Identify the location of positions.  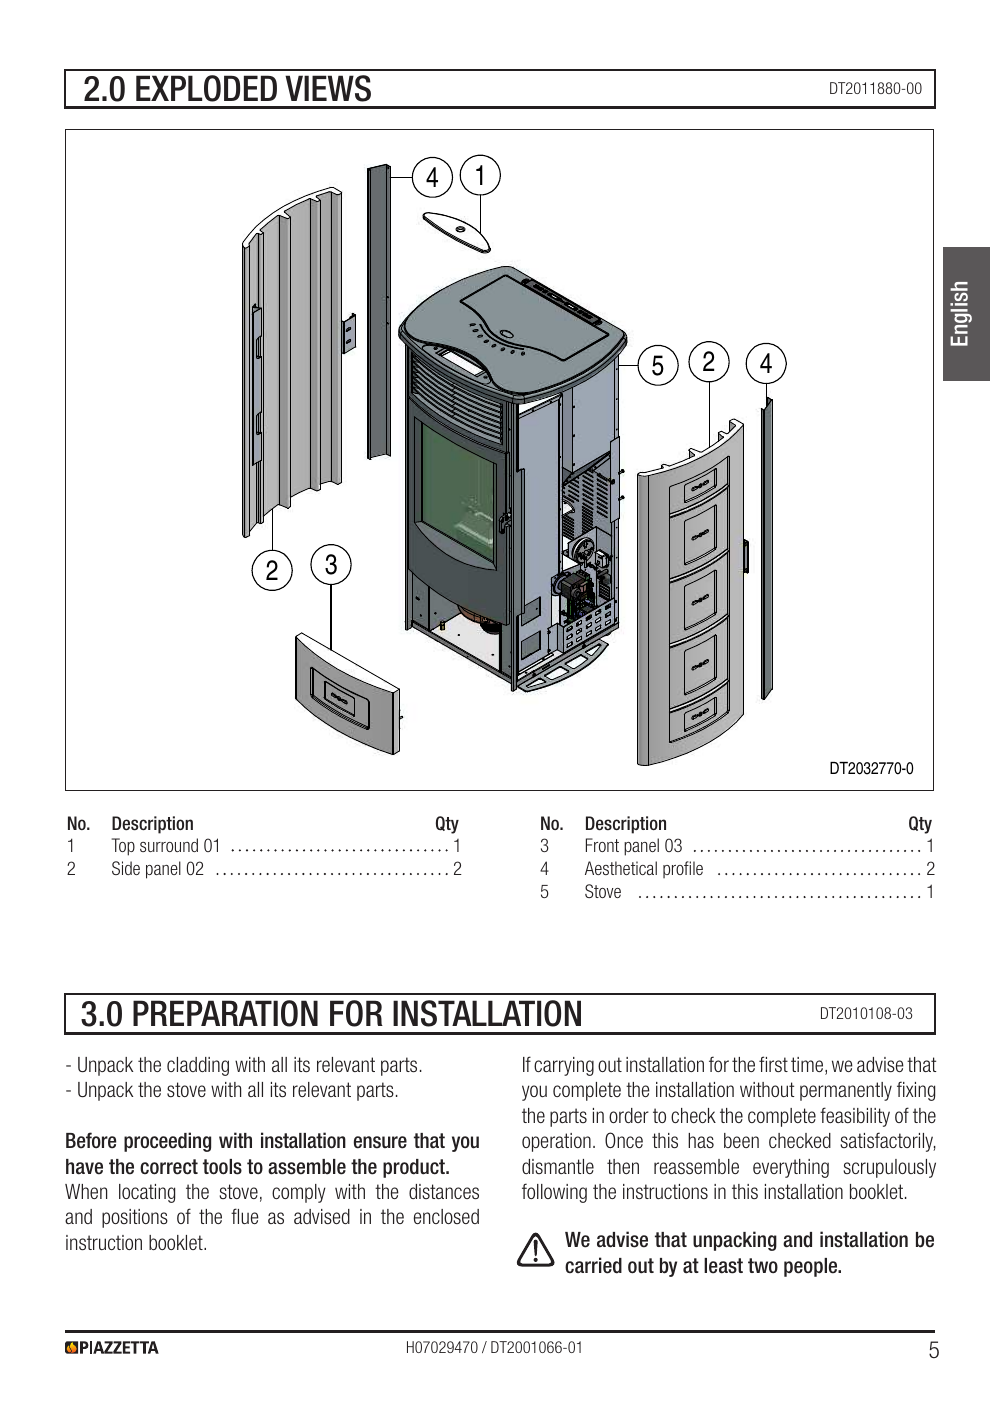
(135, 1218).
